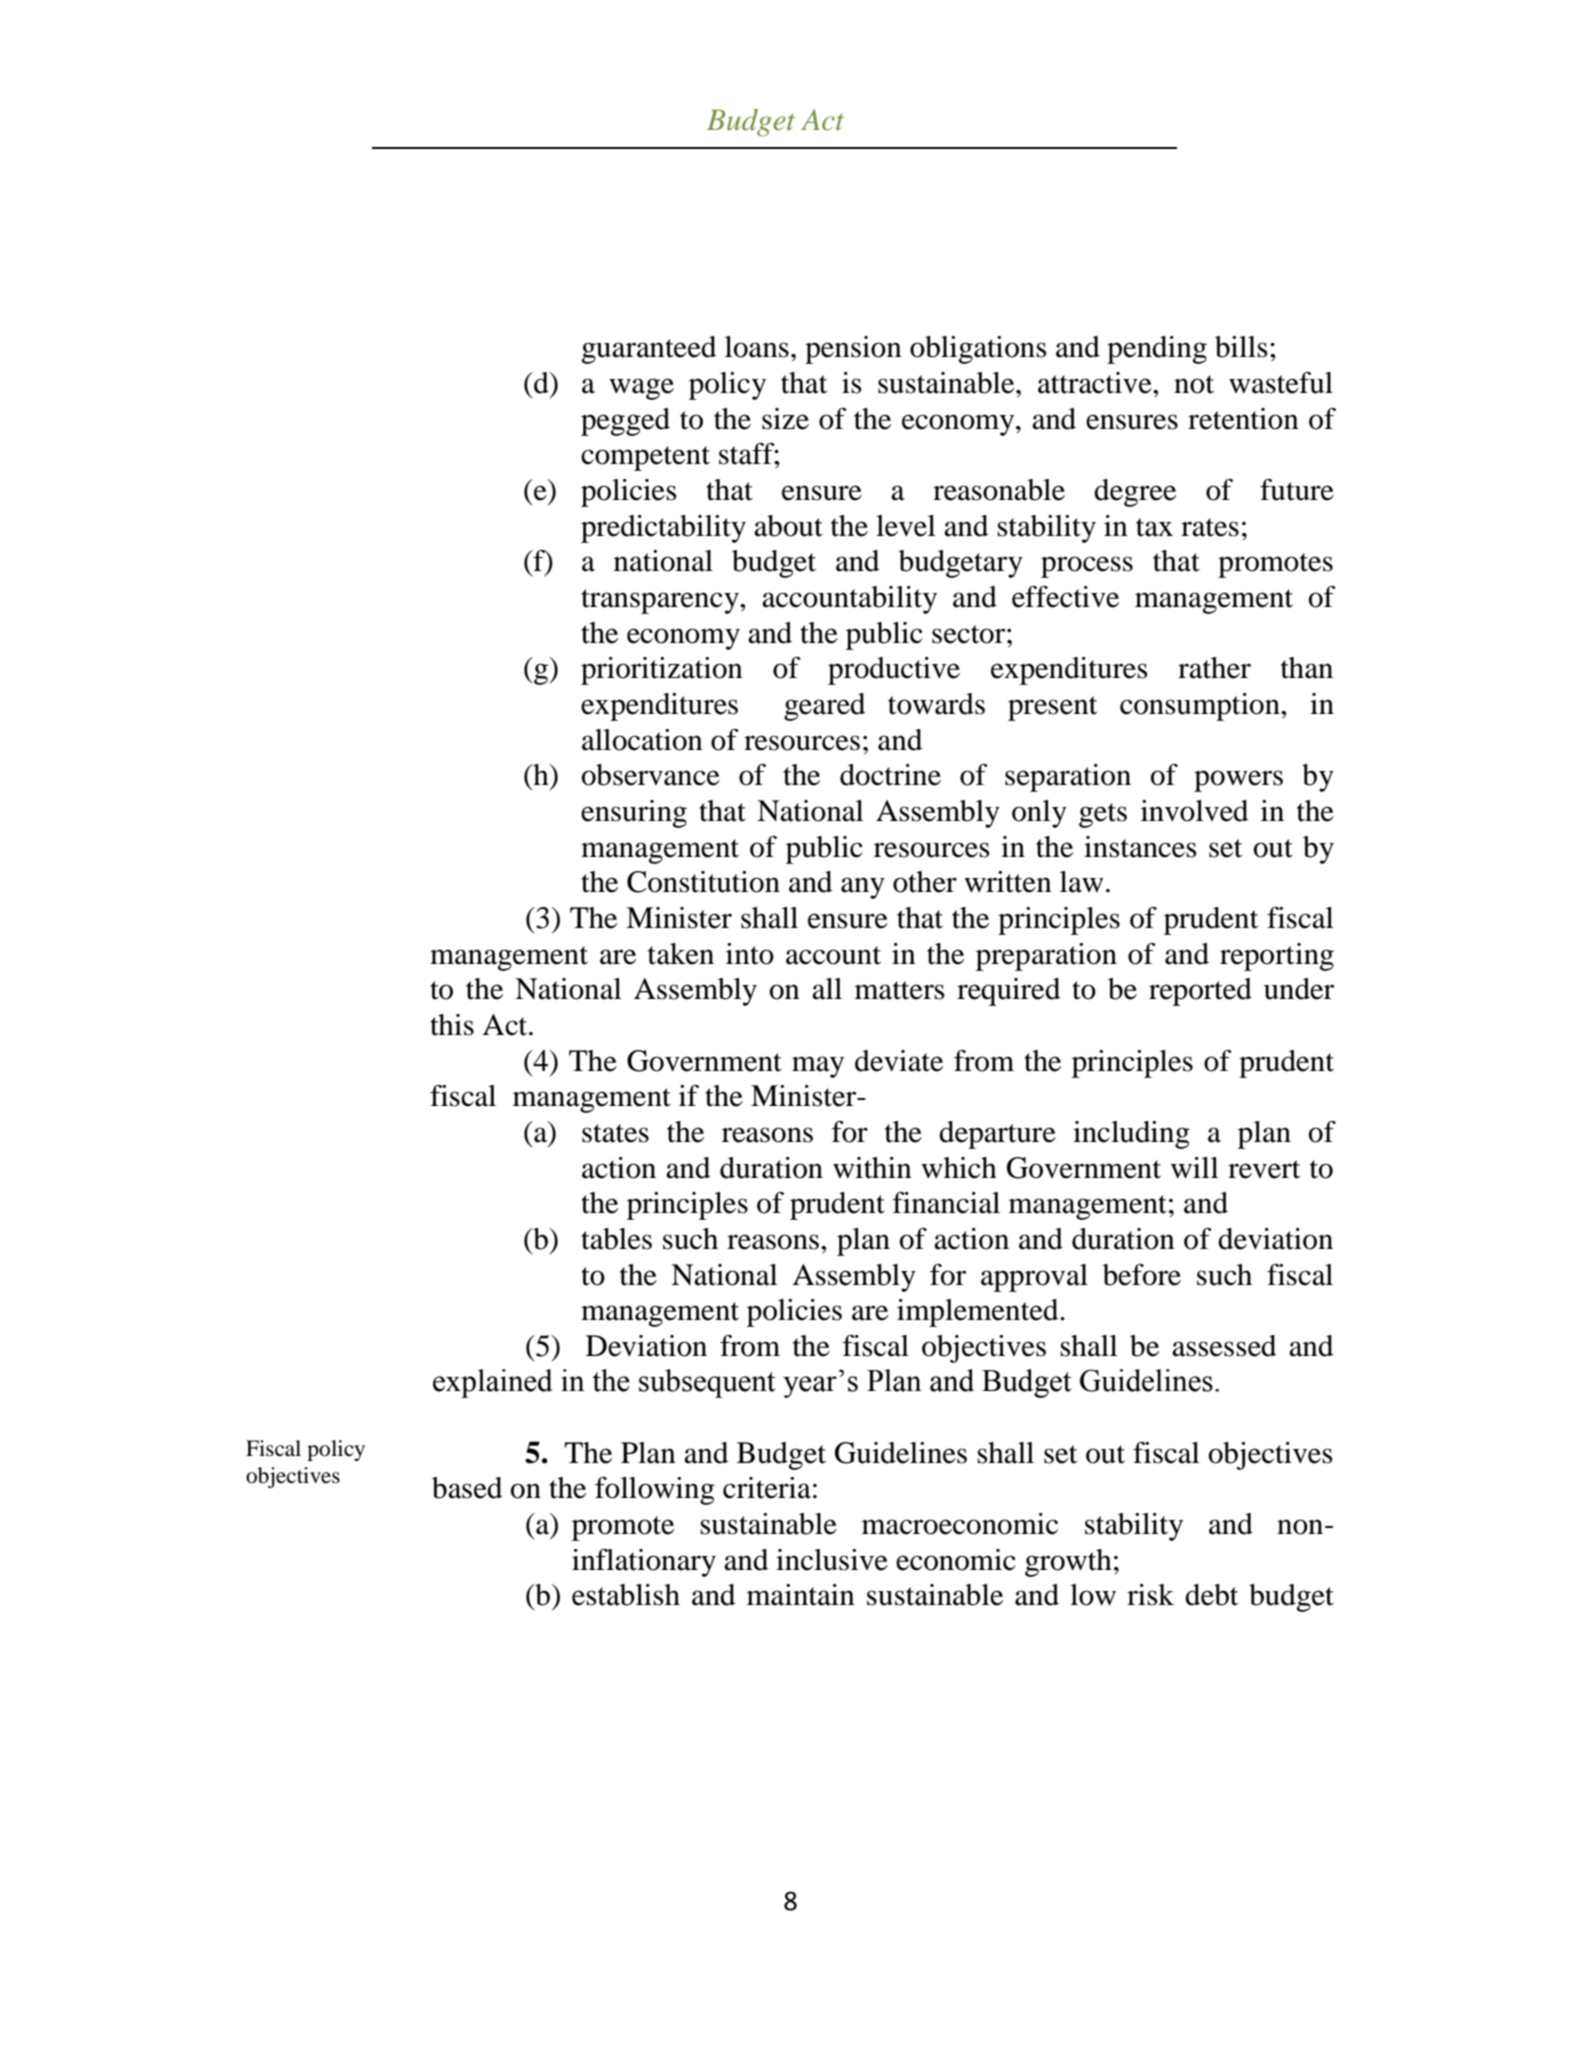  What do you see at coordinates (615, 1133) in the document?
I see `states` at bounding box center [615, 1133].
